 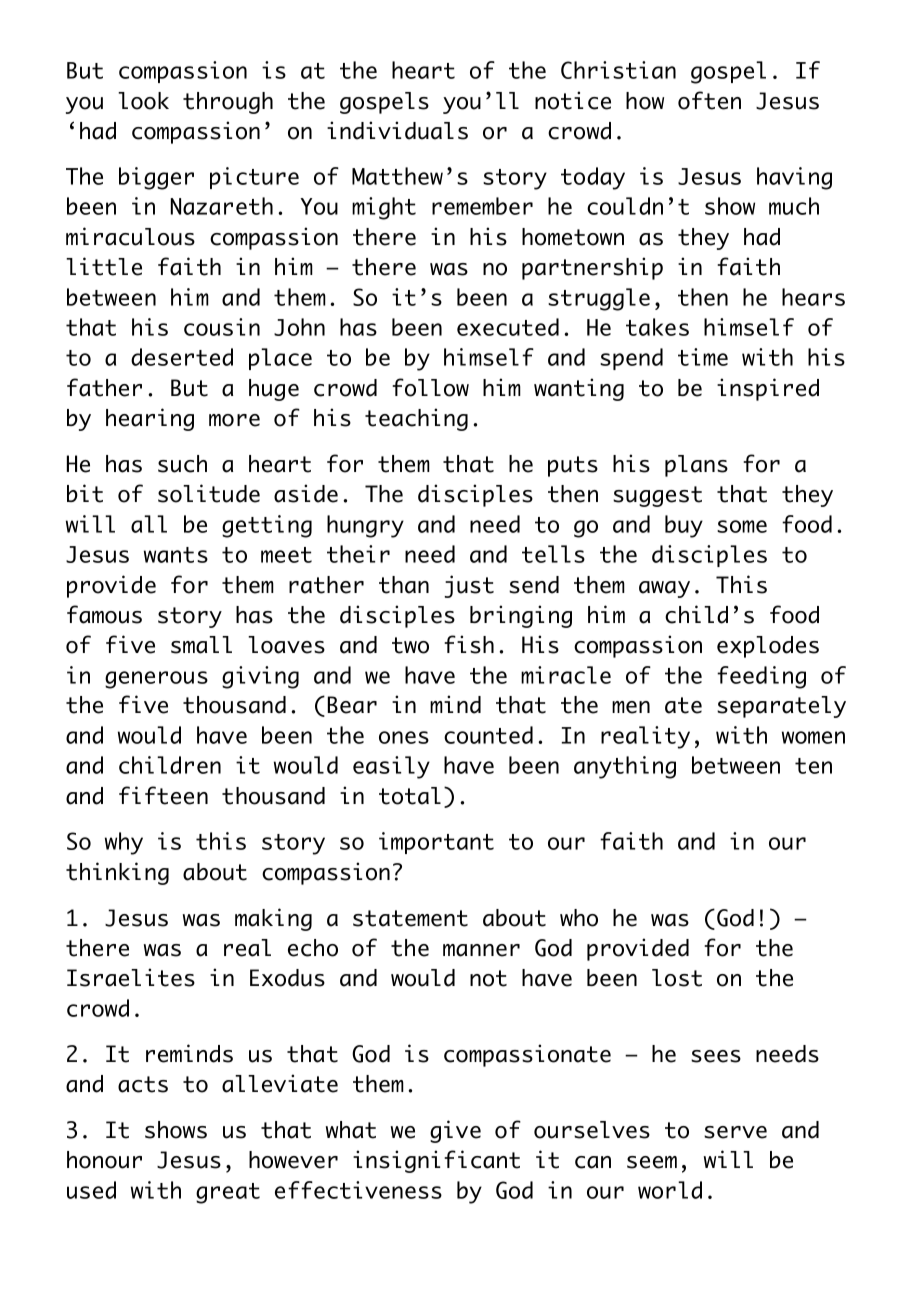 What do you see at coordinates (143, 101) in the document?
I see `look` at bounding box center [143, 101].
